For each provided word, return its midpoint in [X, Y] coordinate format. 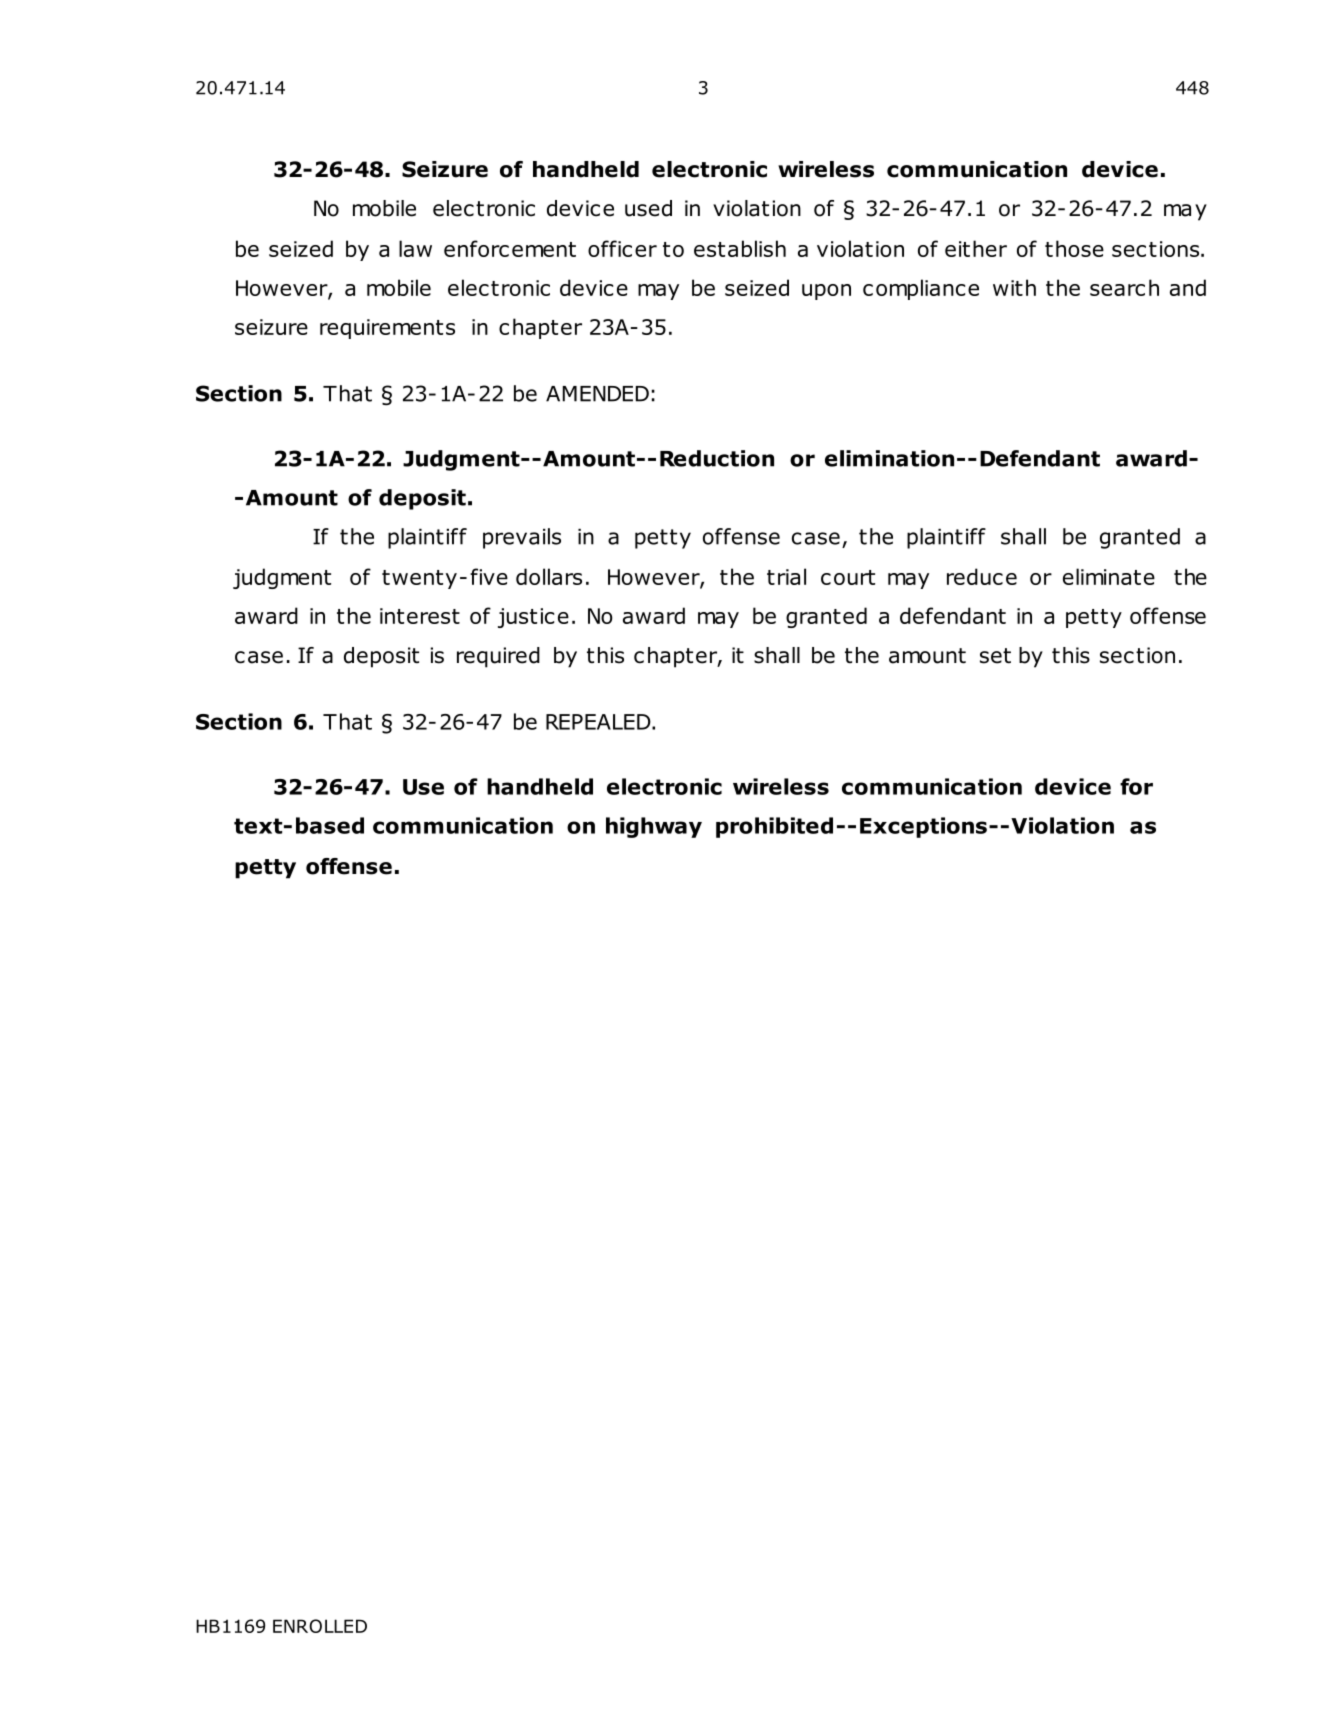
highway [654, 827]
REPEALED [599, 722]
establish [740, 248]
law [415, 248]
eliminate [1109, 576]
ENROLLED [320, 1626]
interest [420, 616]
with [1014, 287]
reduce [982, 576]
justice [533, 618]
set [995, 656]
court [848, 577]
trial [786, 576]
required [498, 657]
